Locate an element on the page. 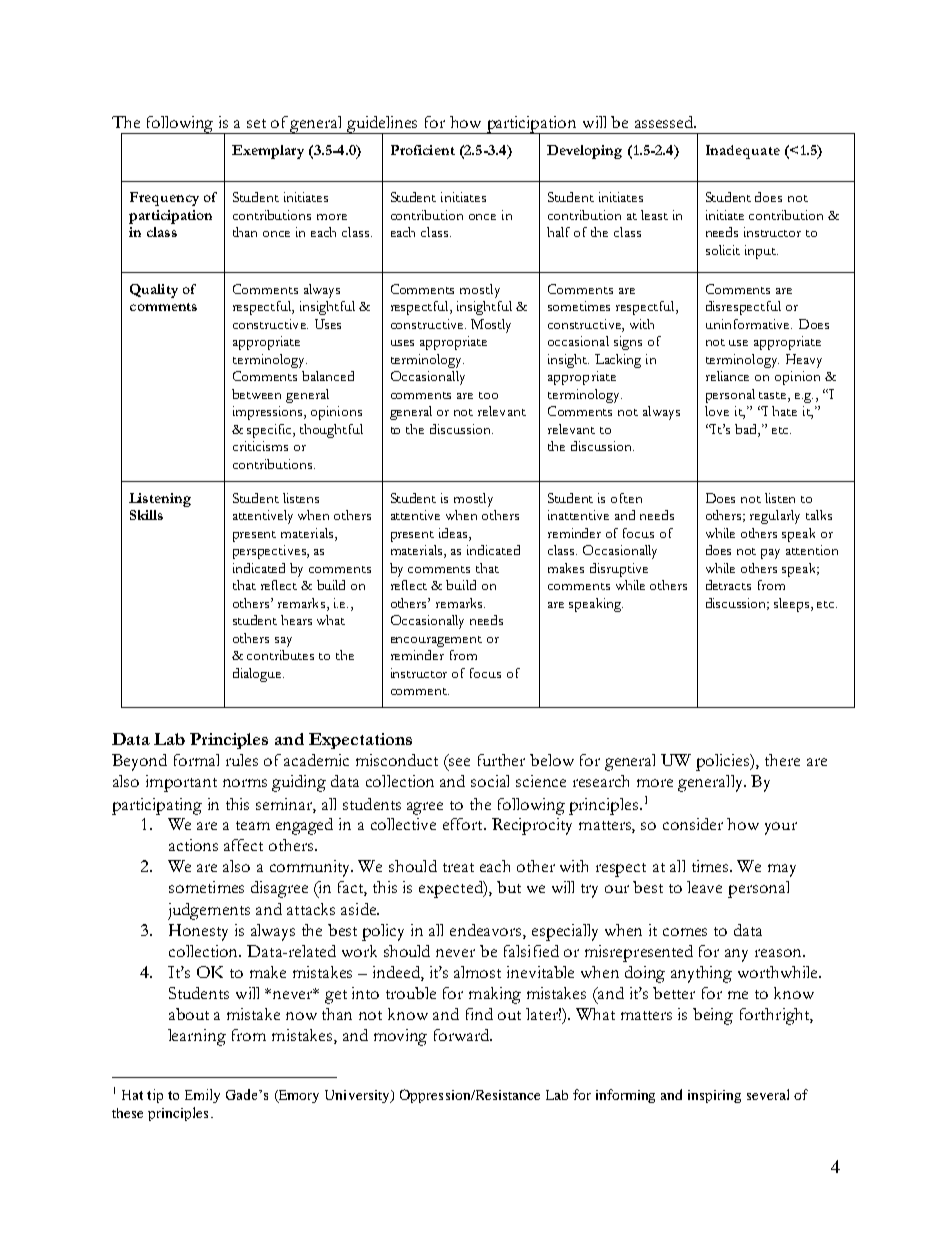  Exemplary is located at coordinates (268, 152).
